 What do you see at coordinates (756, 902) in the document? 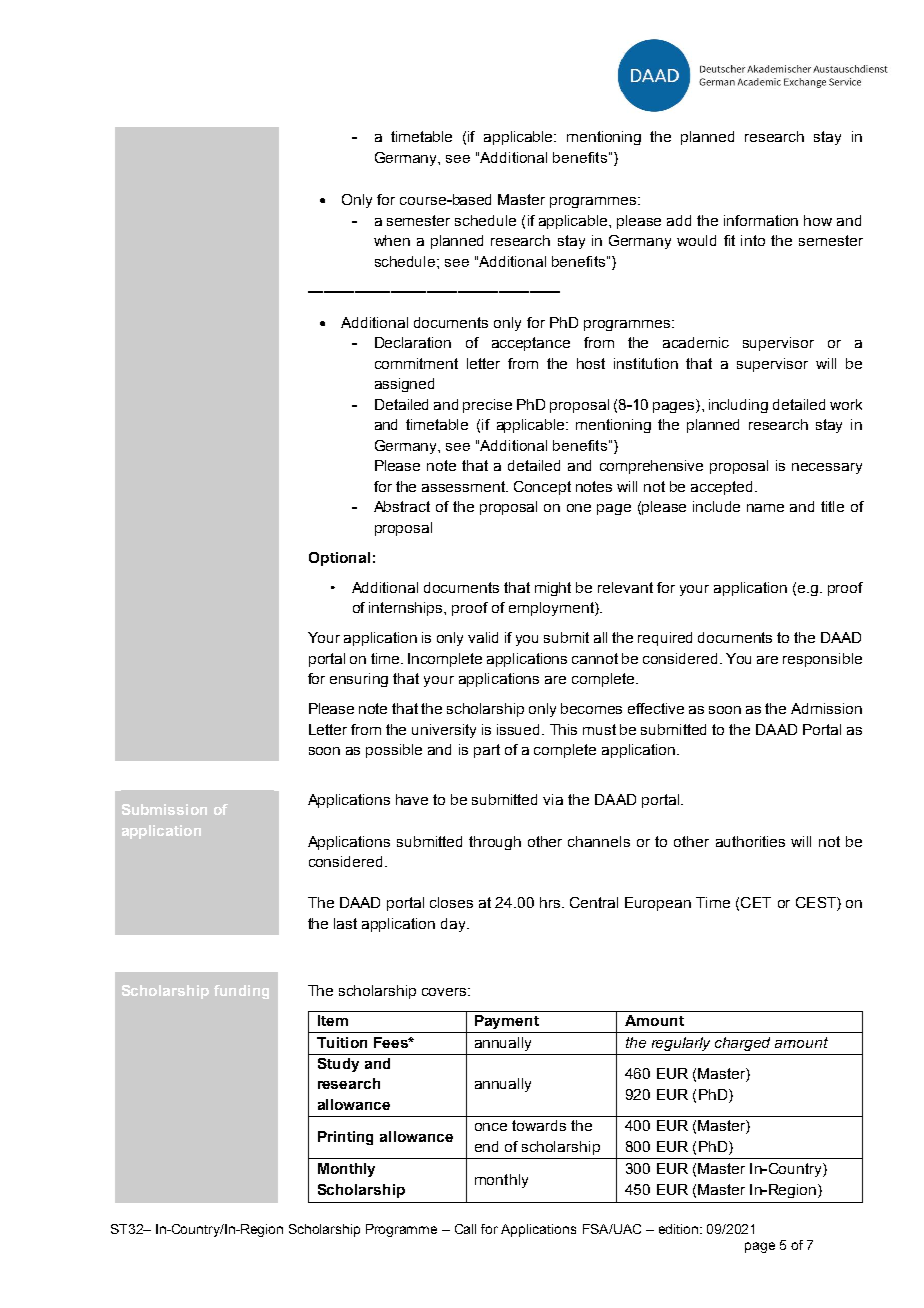
I see `CET` at bounding box center [756, 902].
